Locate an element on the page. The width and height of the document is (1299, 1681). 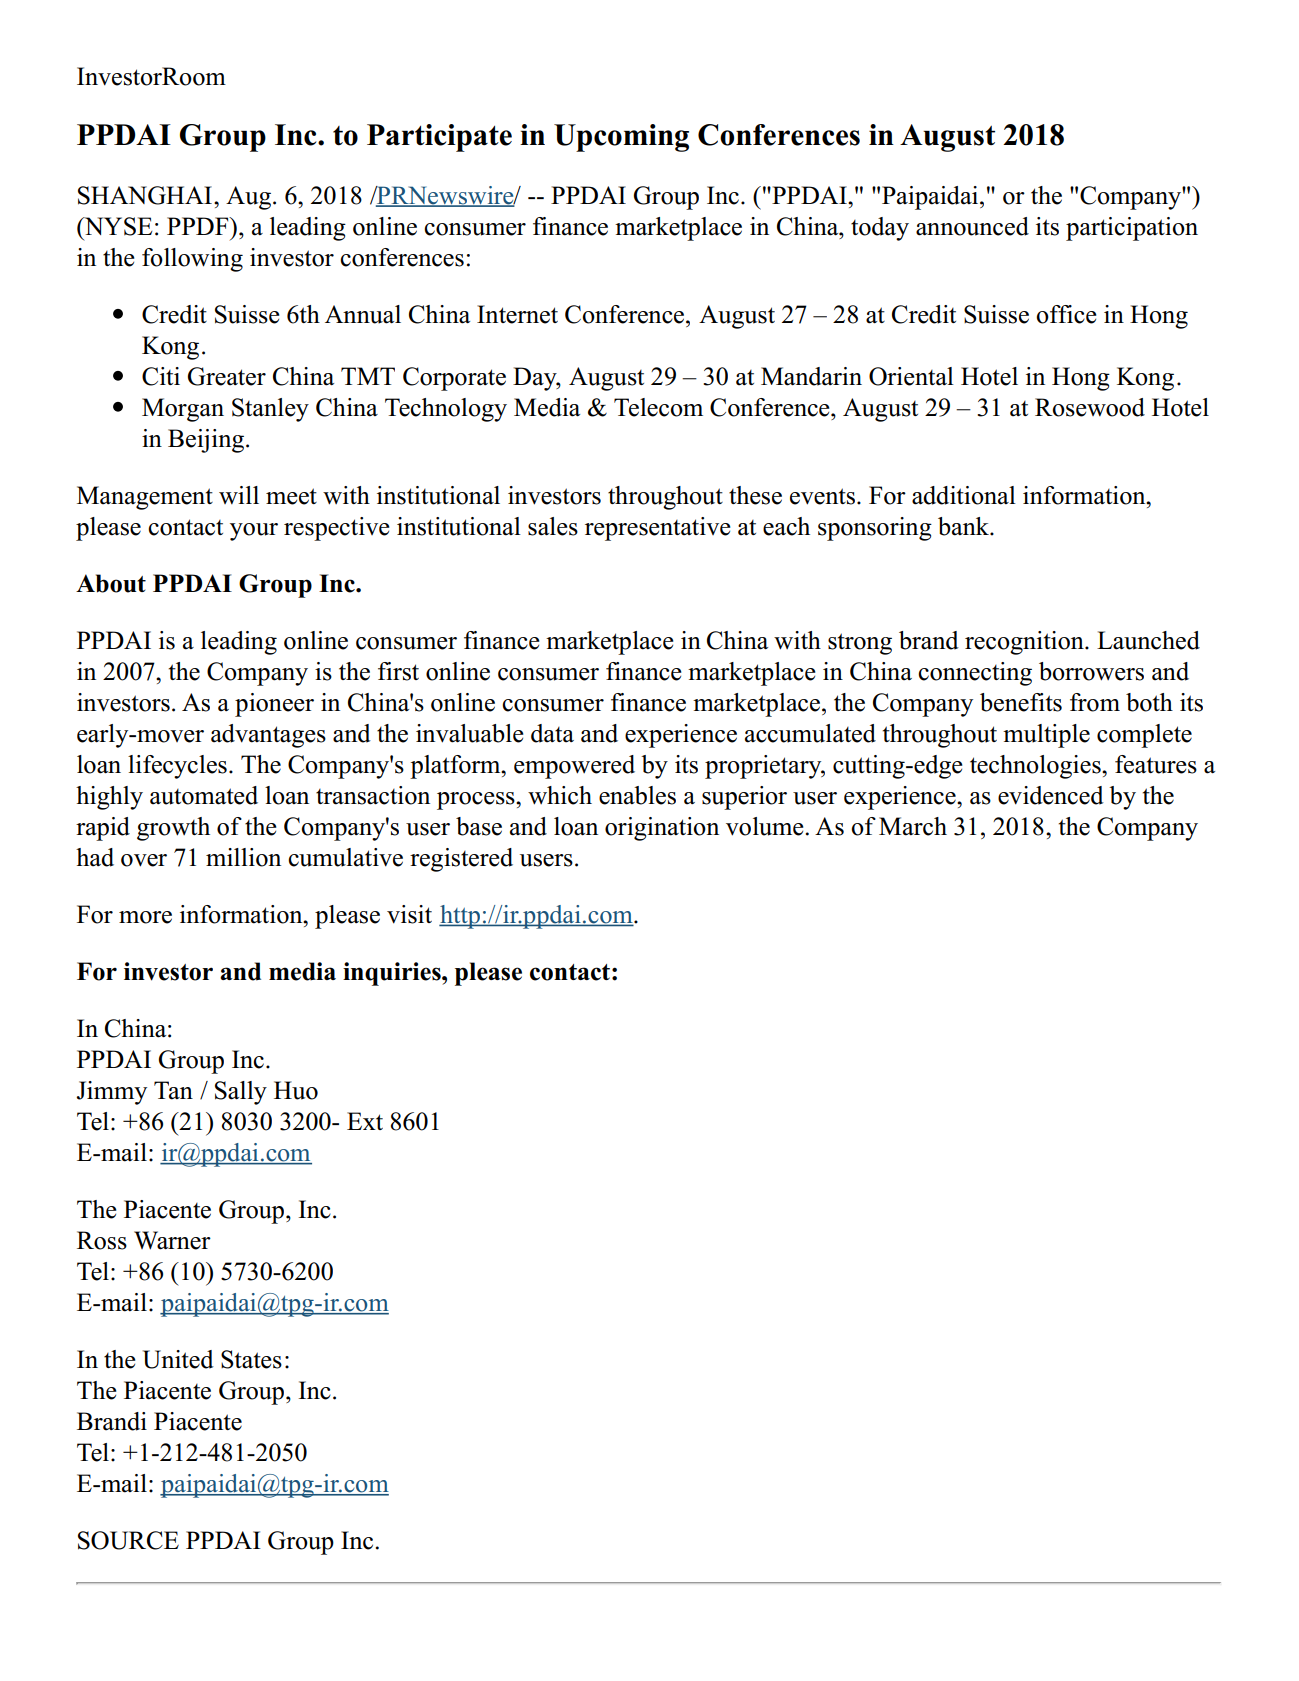
more is located at coordinates (145, 917).
